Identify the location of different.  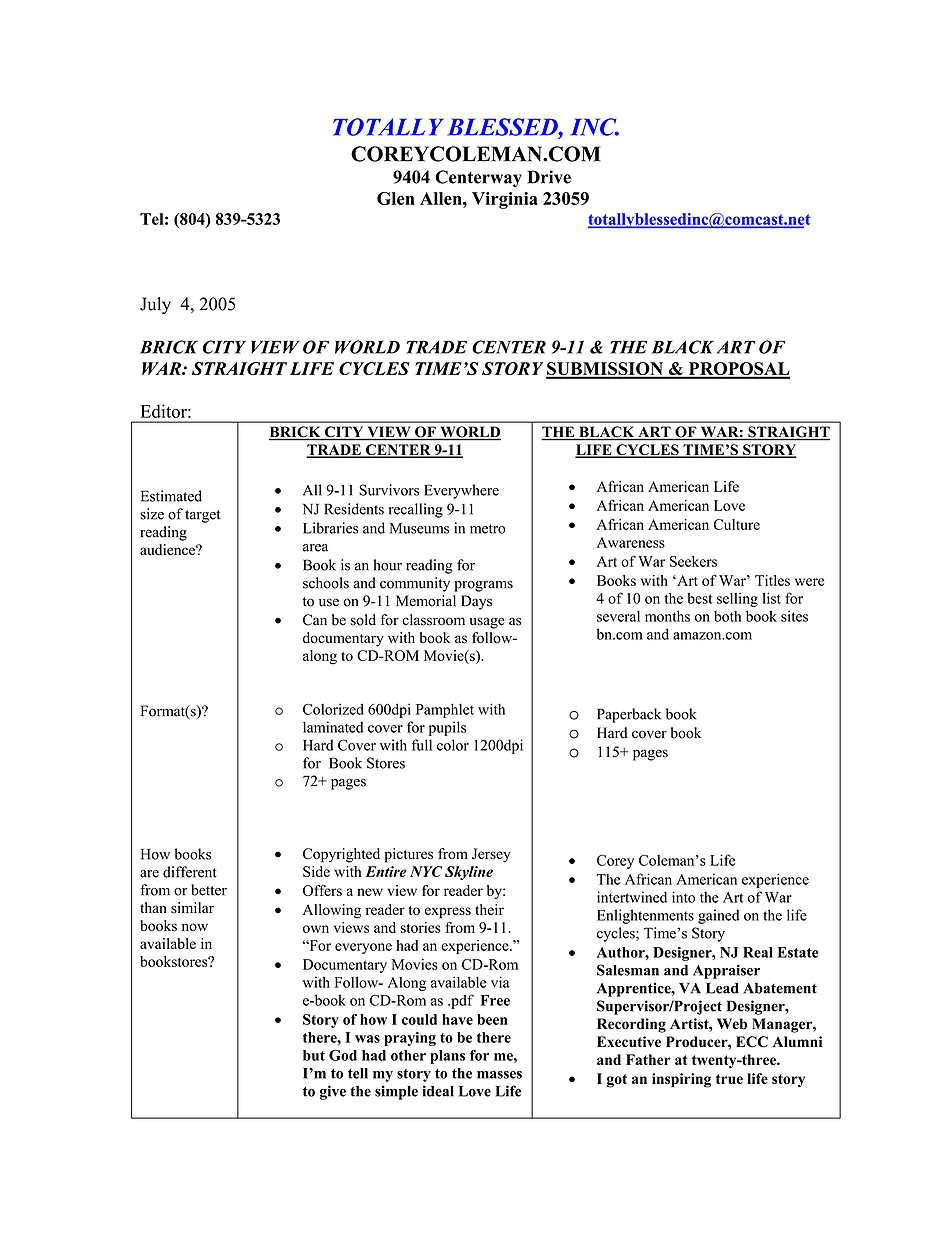
(190, 872).
